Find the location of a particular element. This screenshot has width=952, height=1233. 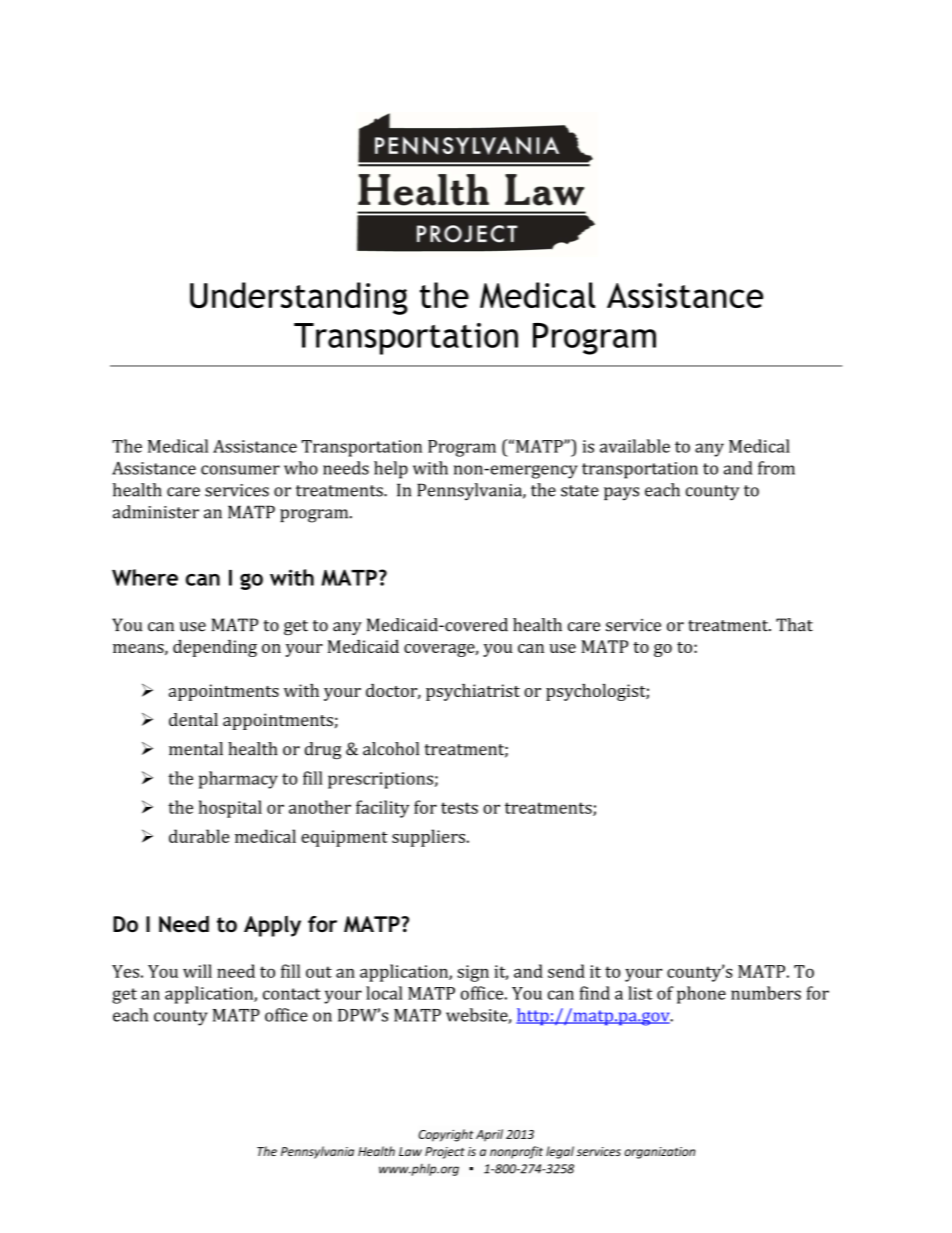

organization is located at coordinates (659, 1153).
